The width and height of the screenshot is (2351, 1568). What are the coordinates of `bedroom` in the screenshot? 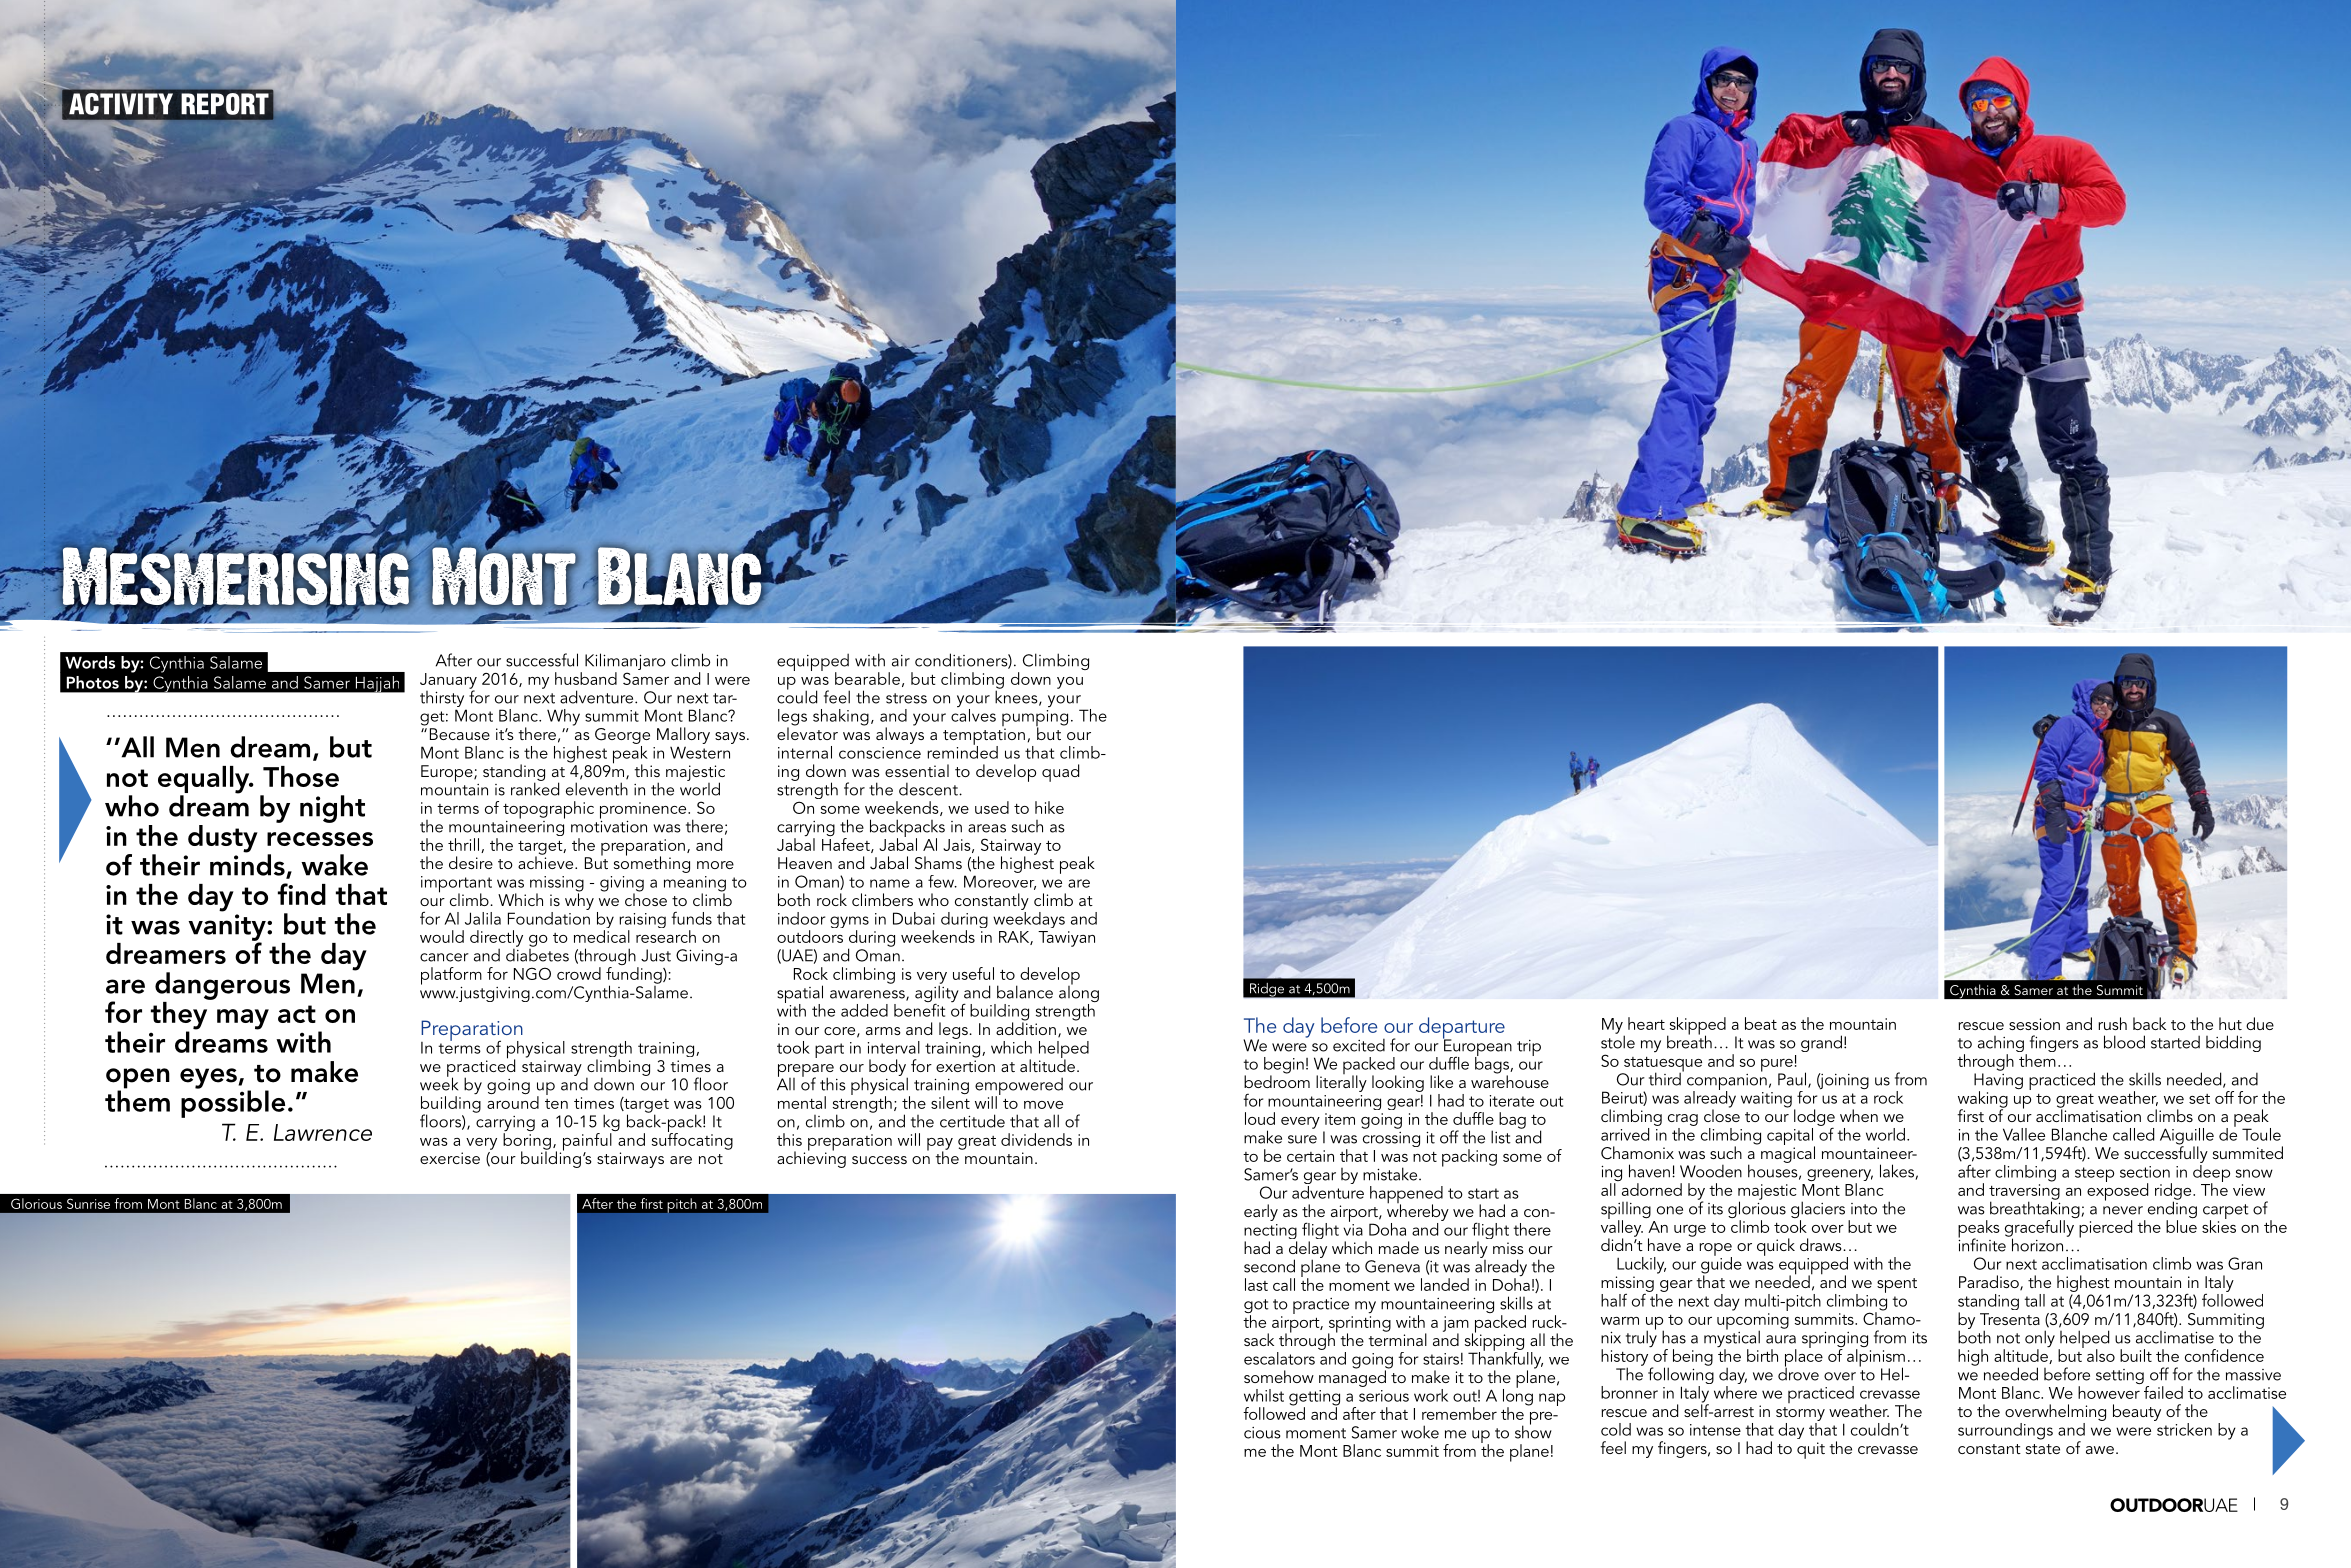 It's located at (1277, 1080).
